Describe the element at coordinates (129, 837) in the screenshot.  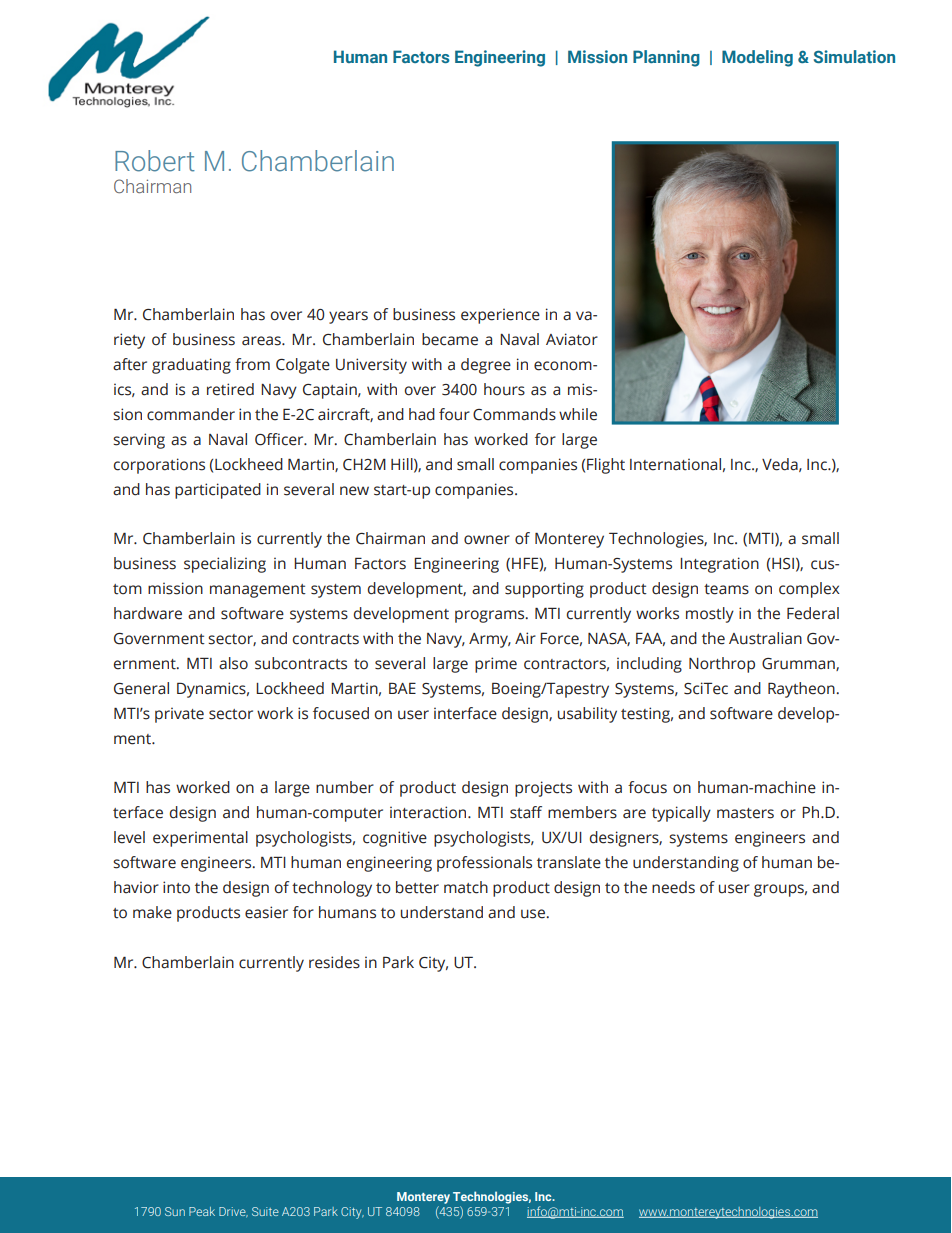
I see `level` at that location.
